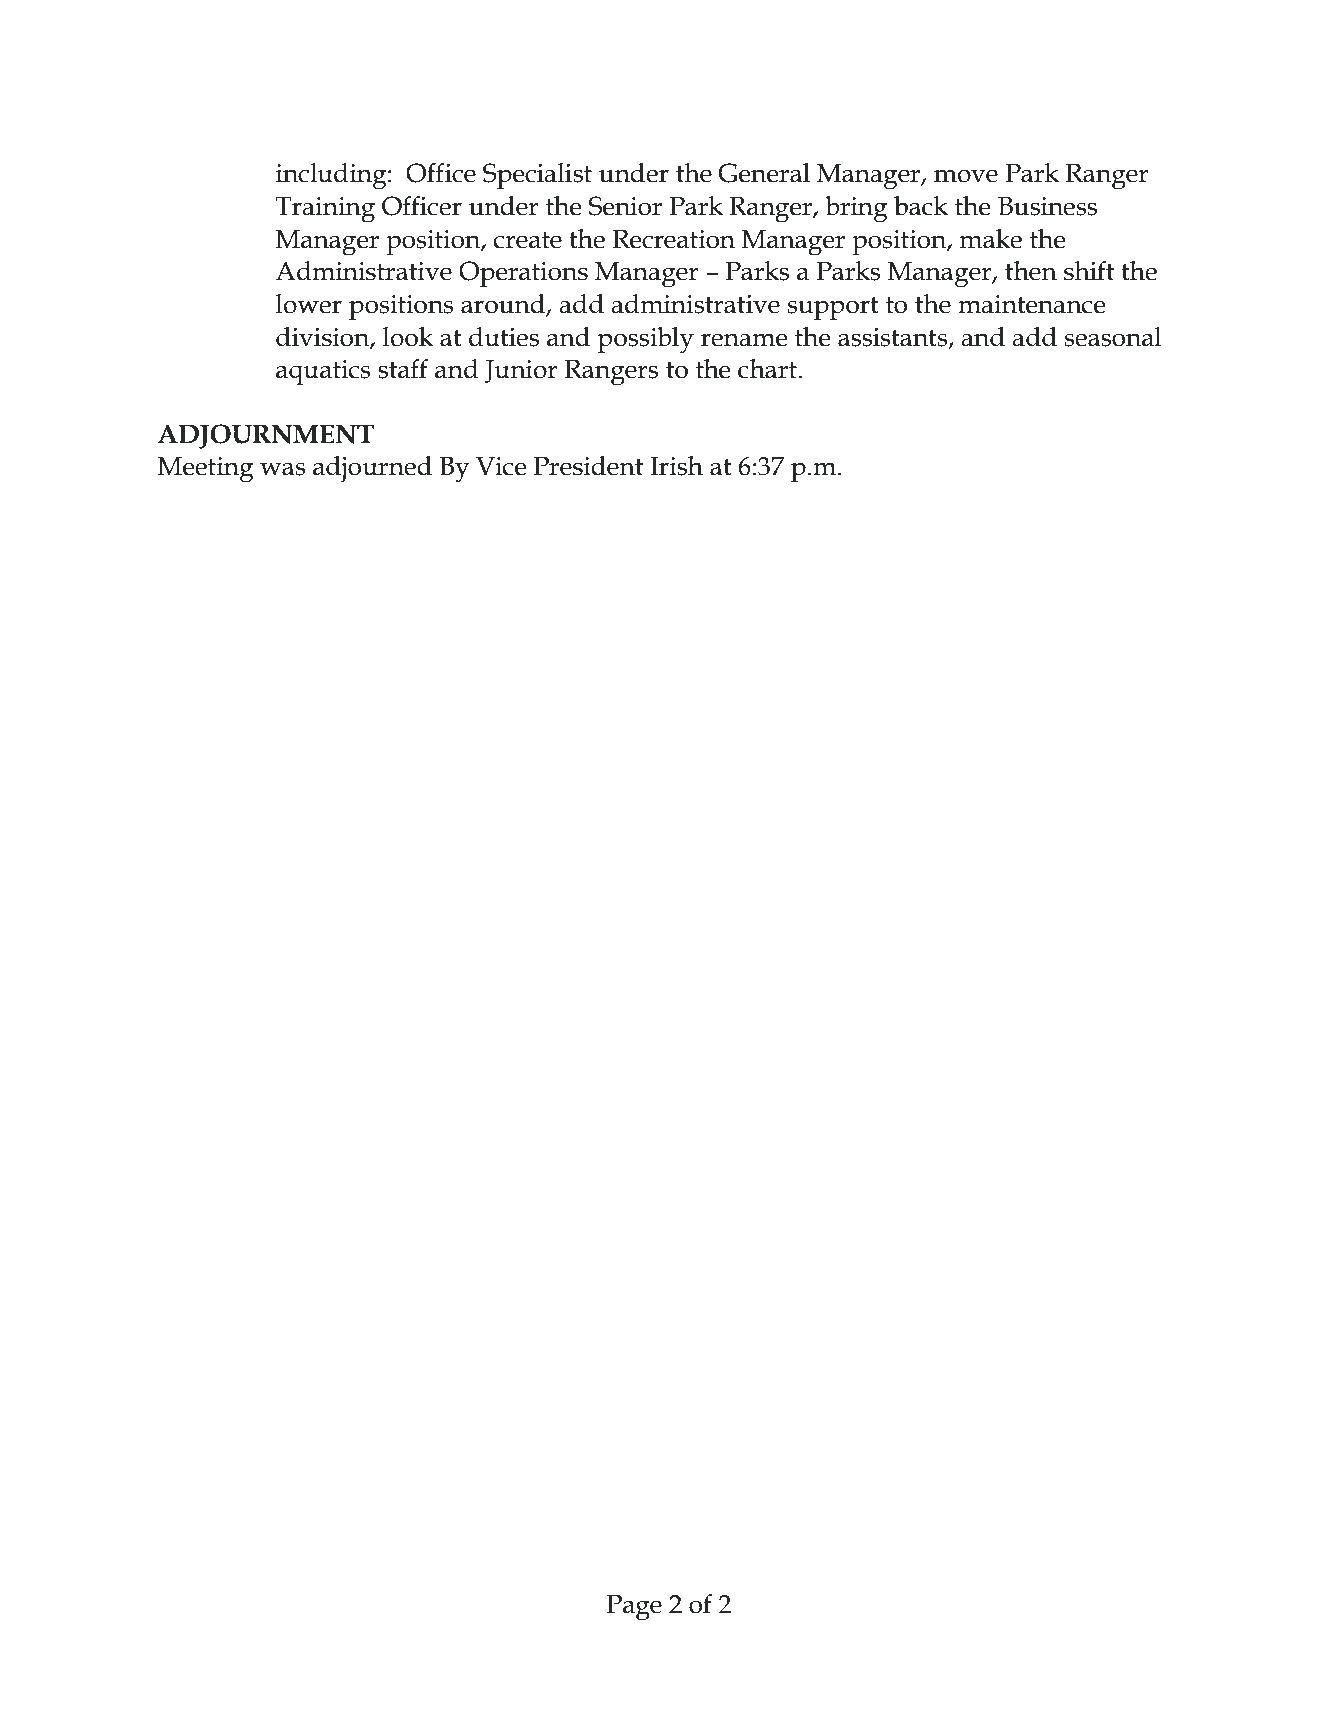 This screenshot has width=1338, height=1732. I want to click on Irish, so click(676, 466).
